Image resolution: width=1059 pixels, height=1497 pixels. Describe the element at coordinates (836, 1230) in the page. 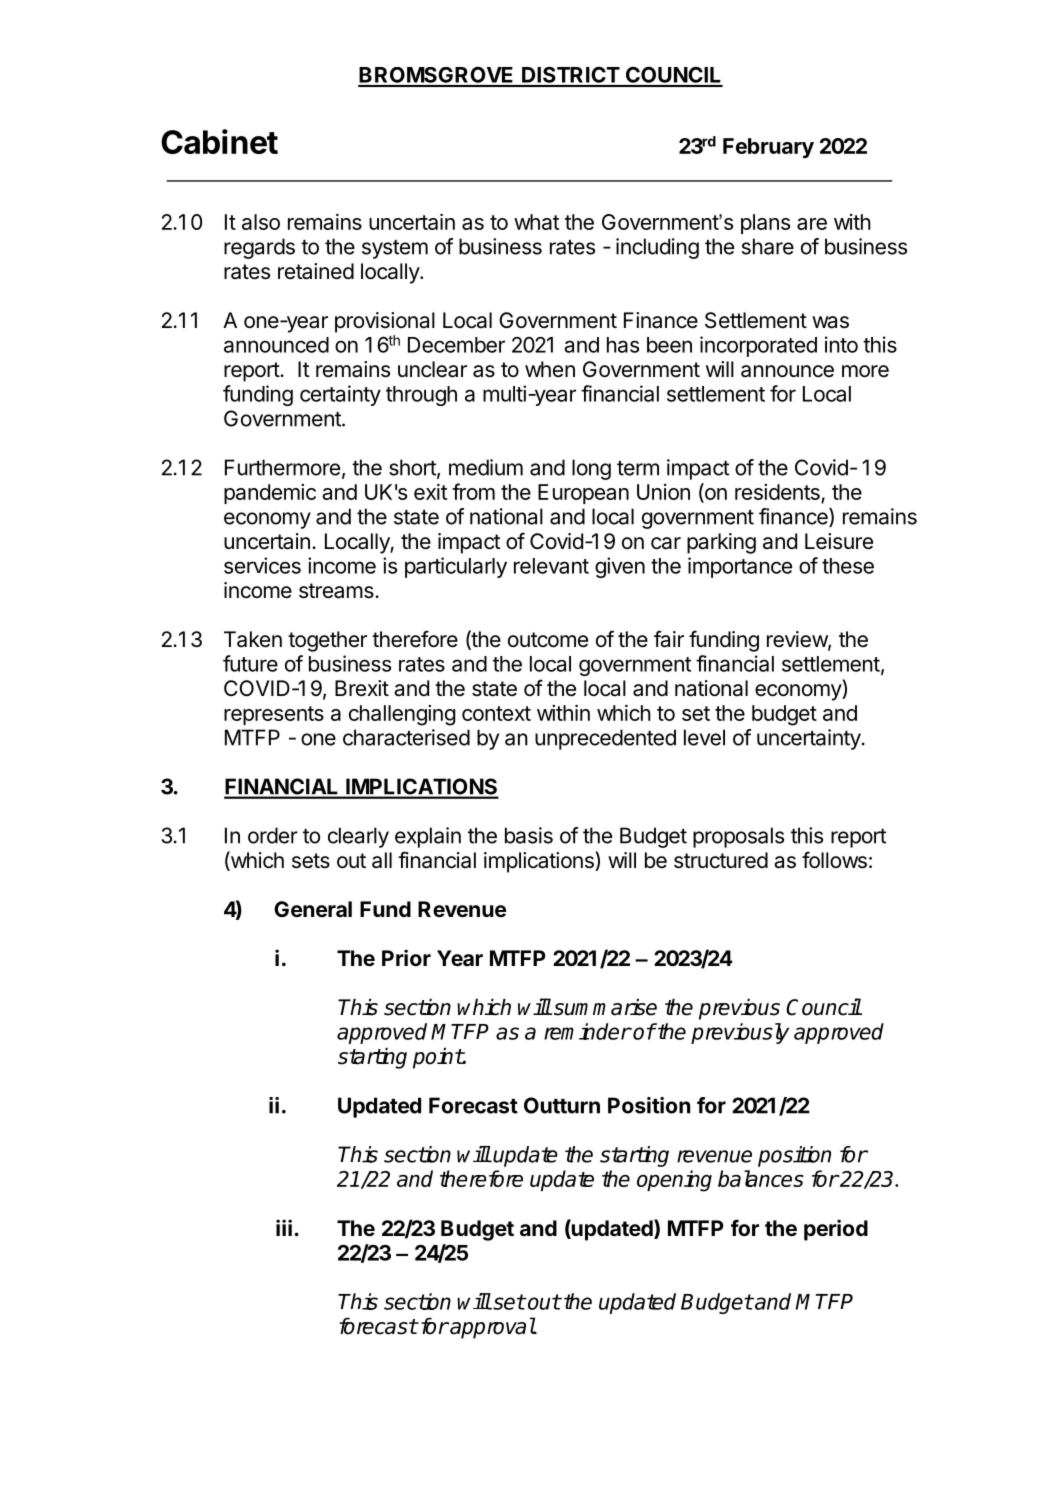

I see `period` at that location.
